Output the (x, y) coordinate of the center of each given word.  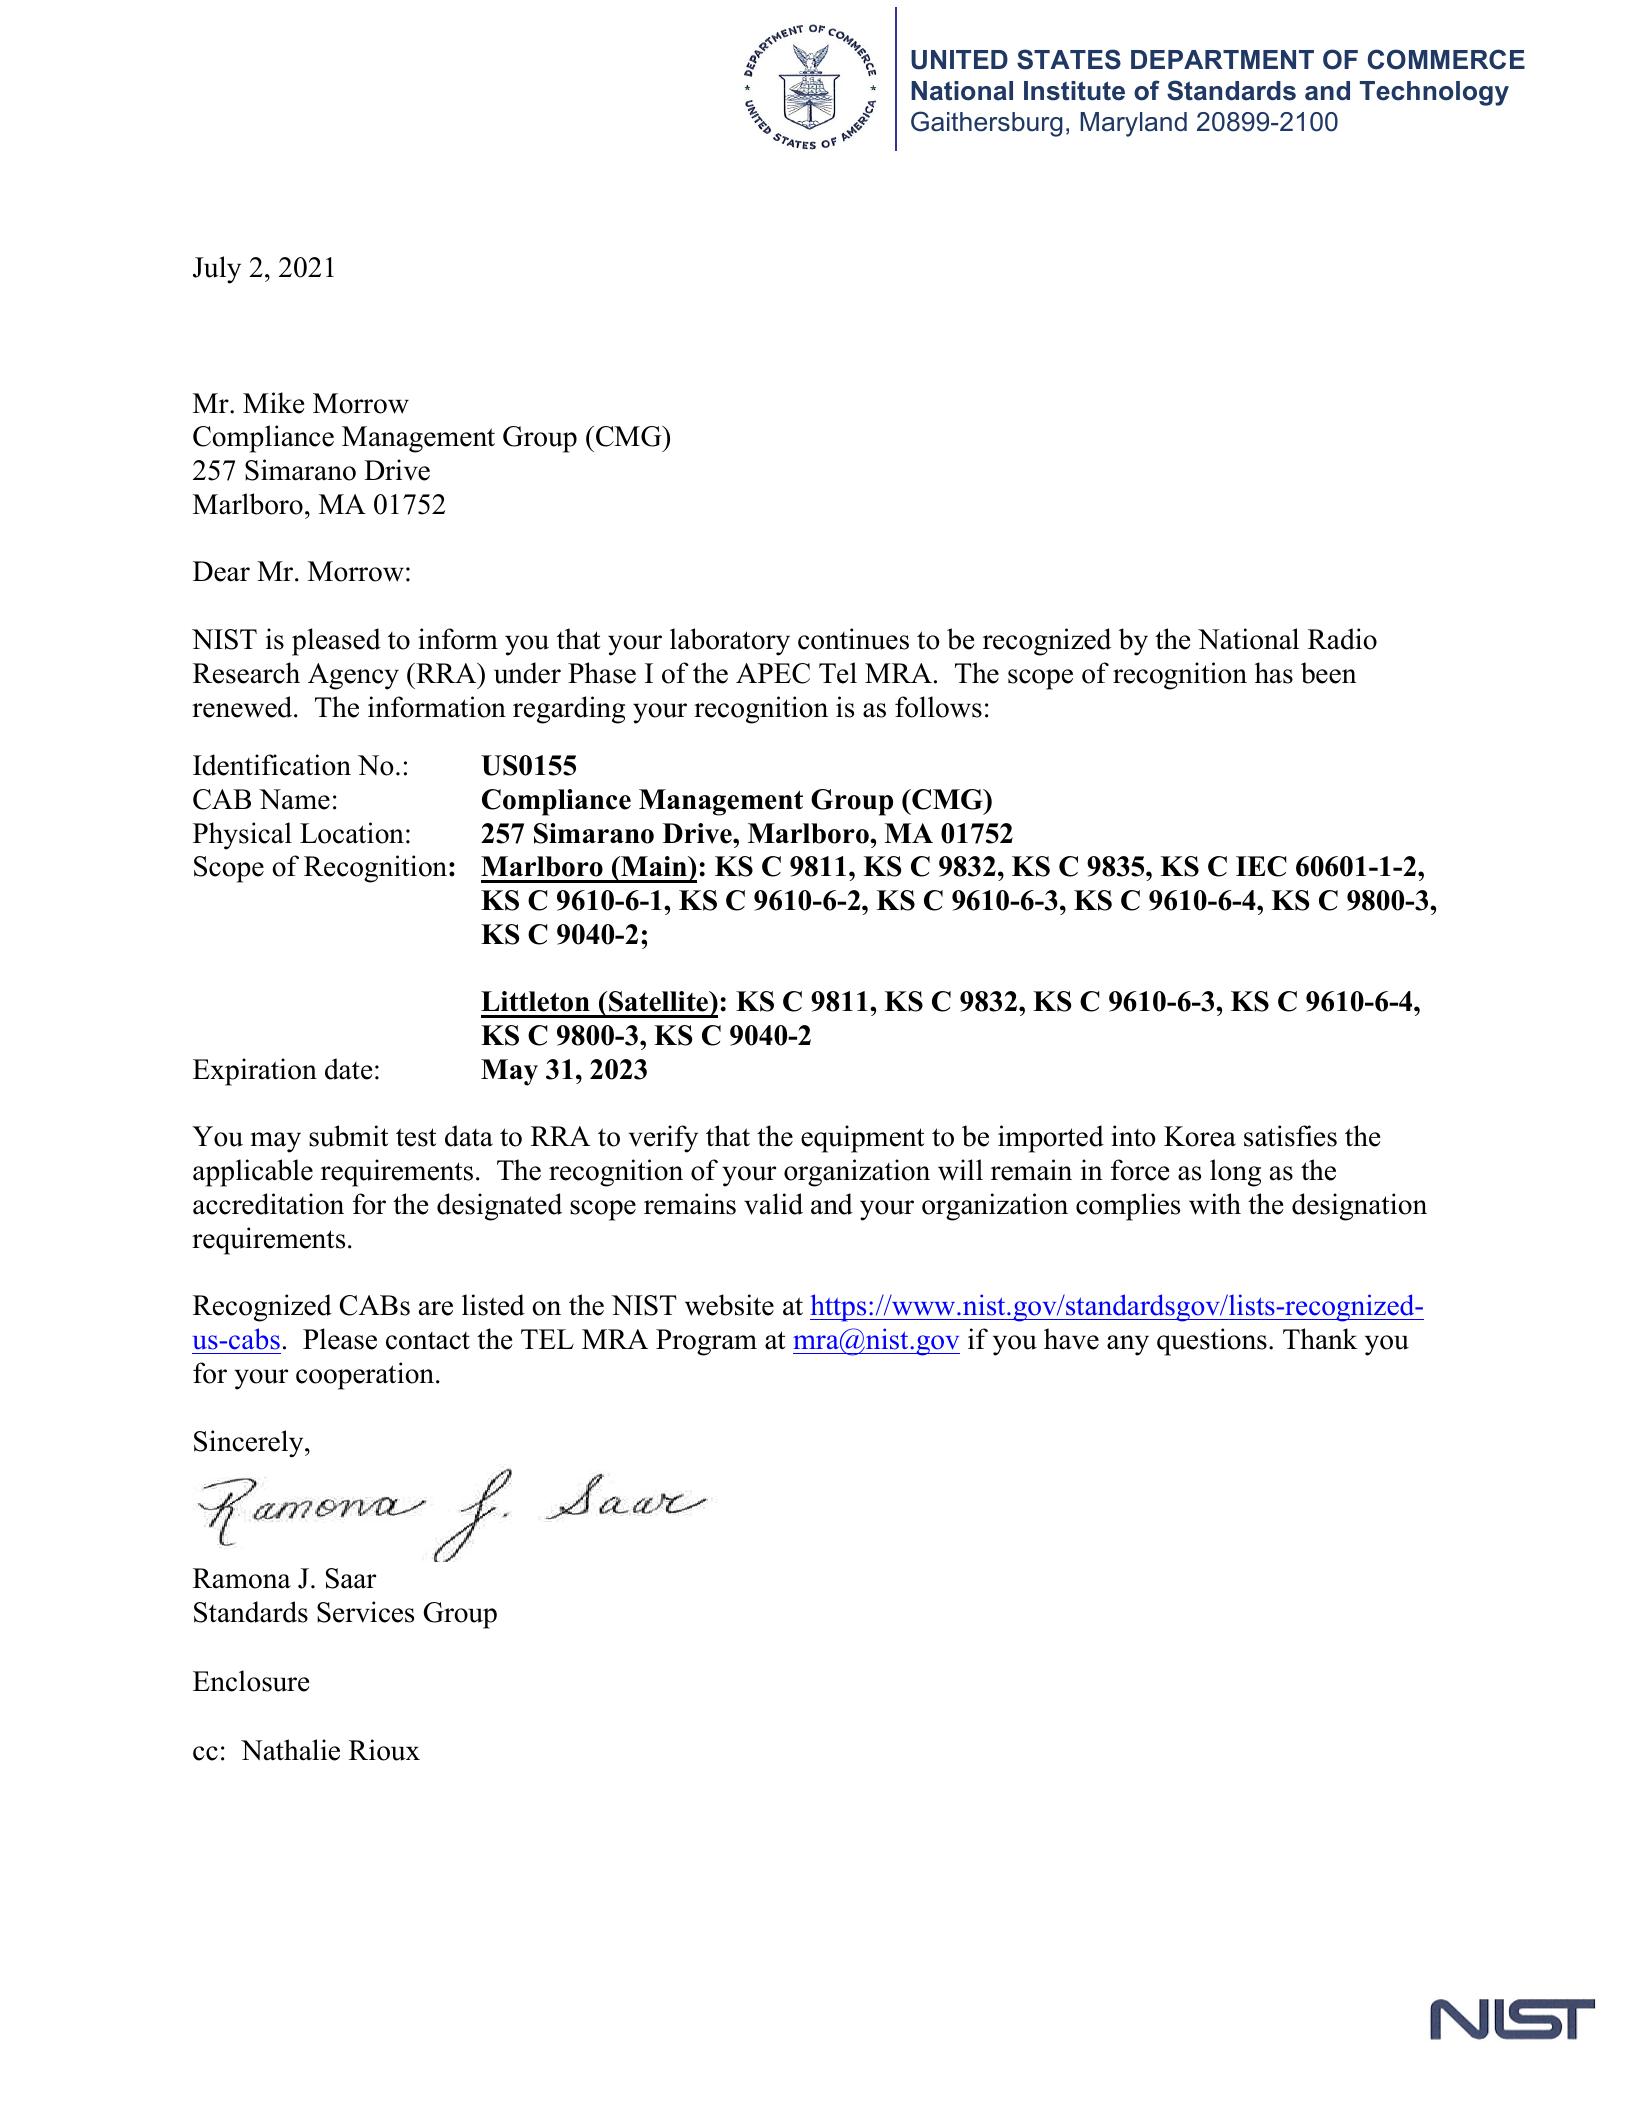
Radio (1342, 639)
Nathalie (290, 1750)
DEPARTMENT (1222, 59)
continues (853, 639)
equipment (863, 1139)
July (217, 270)
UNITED (959, 60)
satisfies (1290, 1136)
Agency (353, 676)
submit (349, 1136)
